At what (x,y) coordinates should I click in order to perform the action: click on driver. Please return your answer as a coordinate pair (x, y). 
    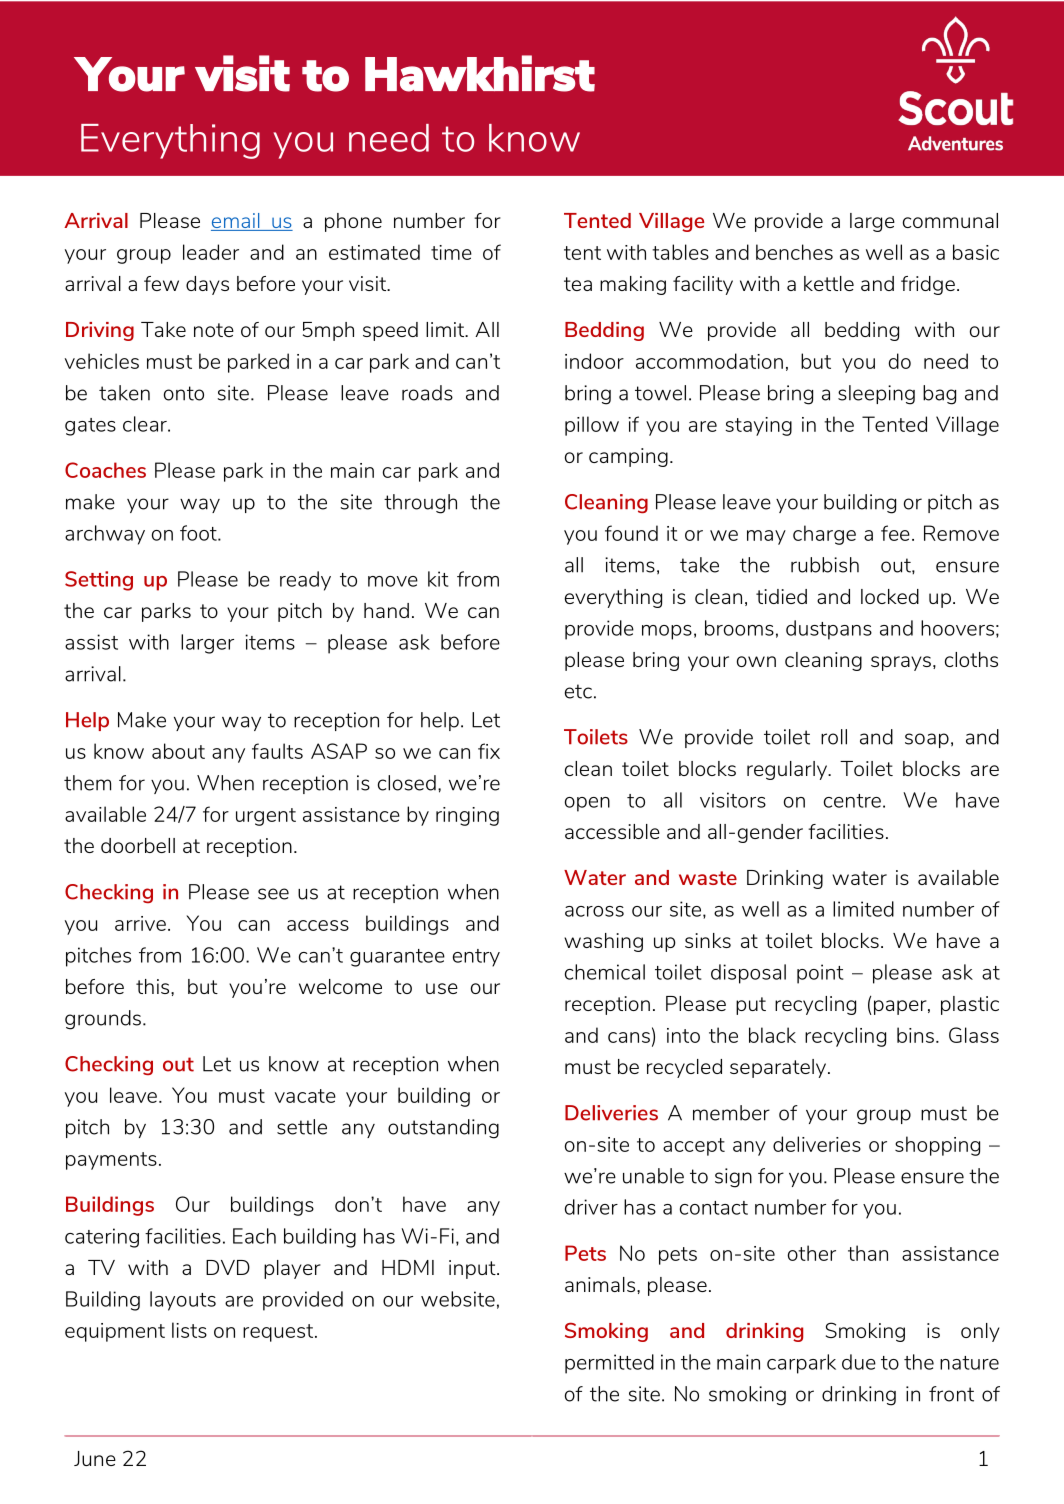
    Looking at the image, I should click on (591, 1207).
